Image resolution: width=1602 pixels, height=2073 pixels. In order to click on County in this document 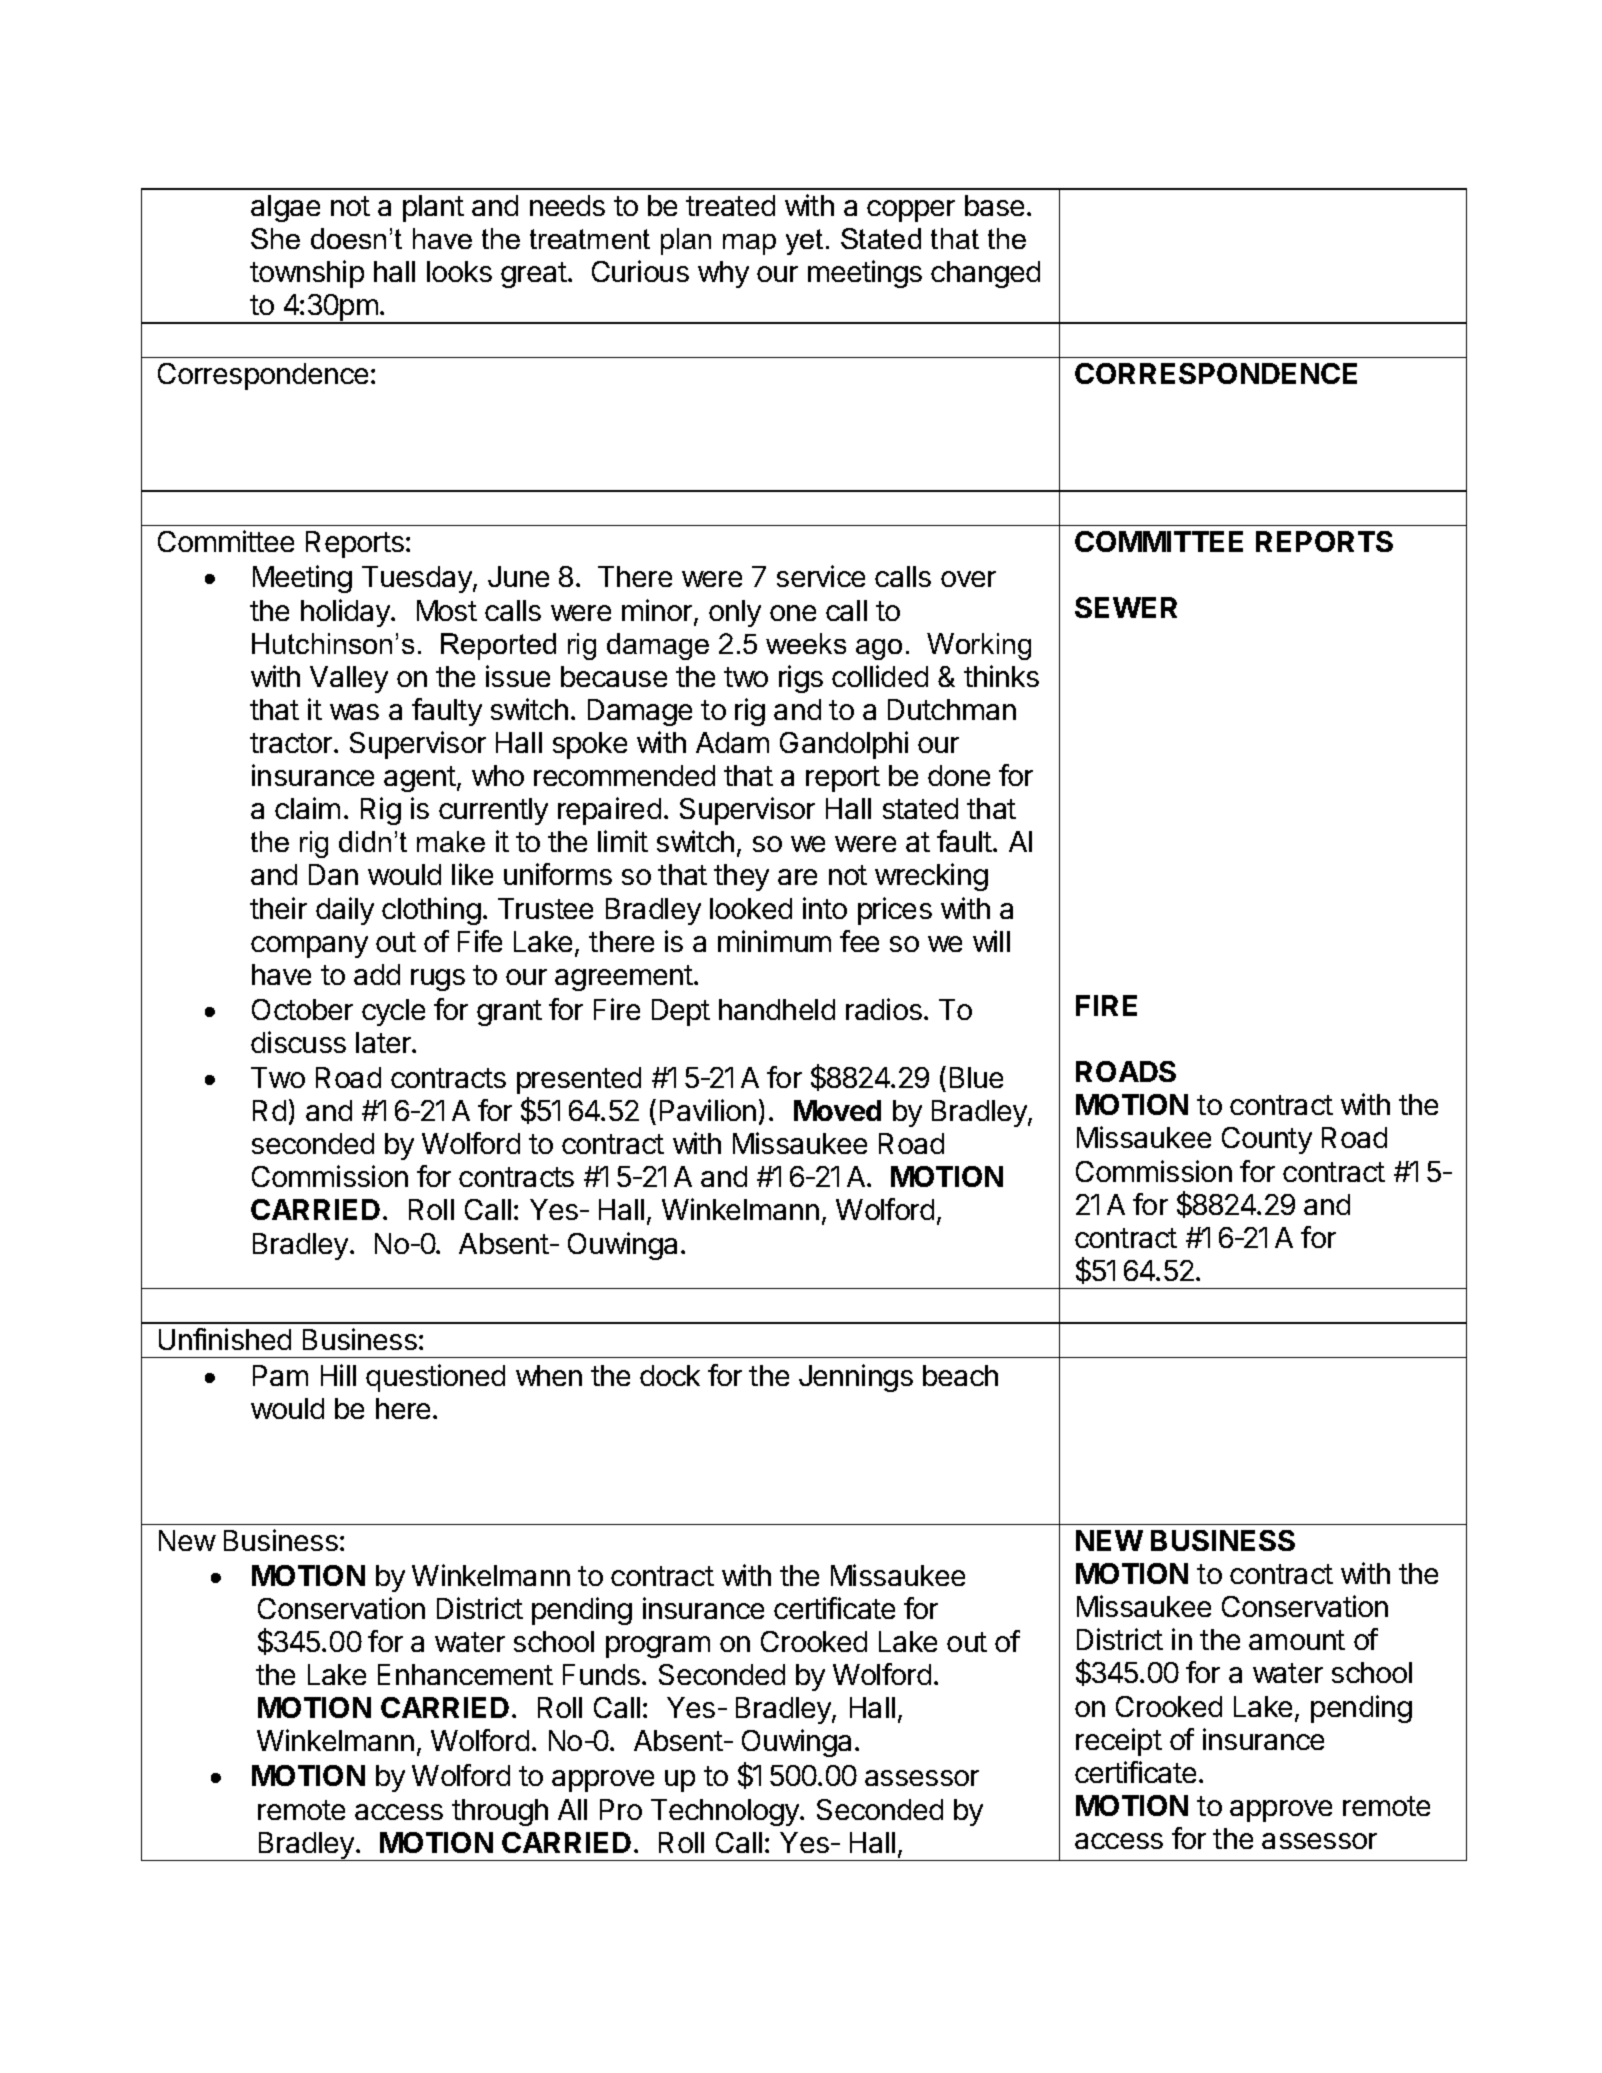, I will do `click(1267, 1140)`.
